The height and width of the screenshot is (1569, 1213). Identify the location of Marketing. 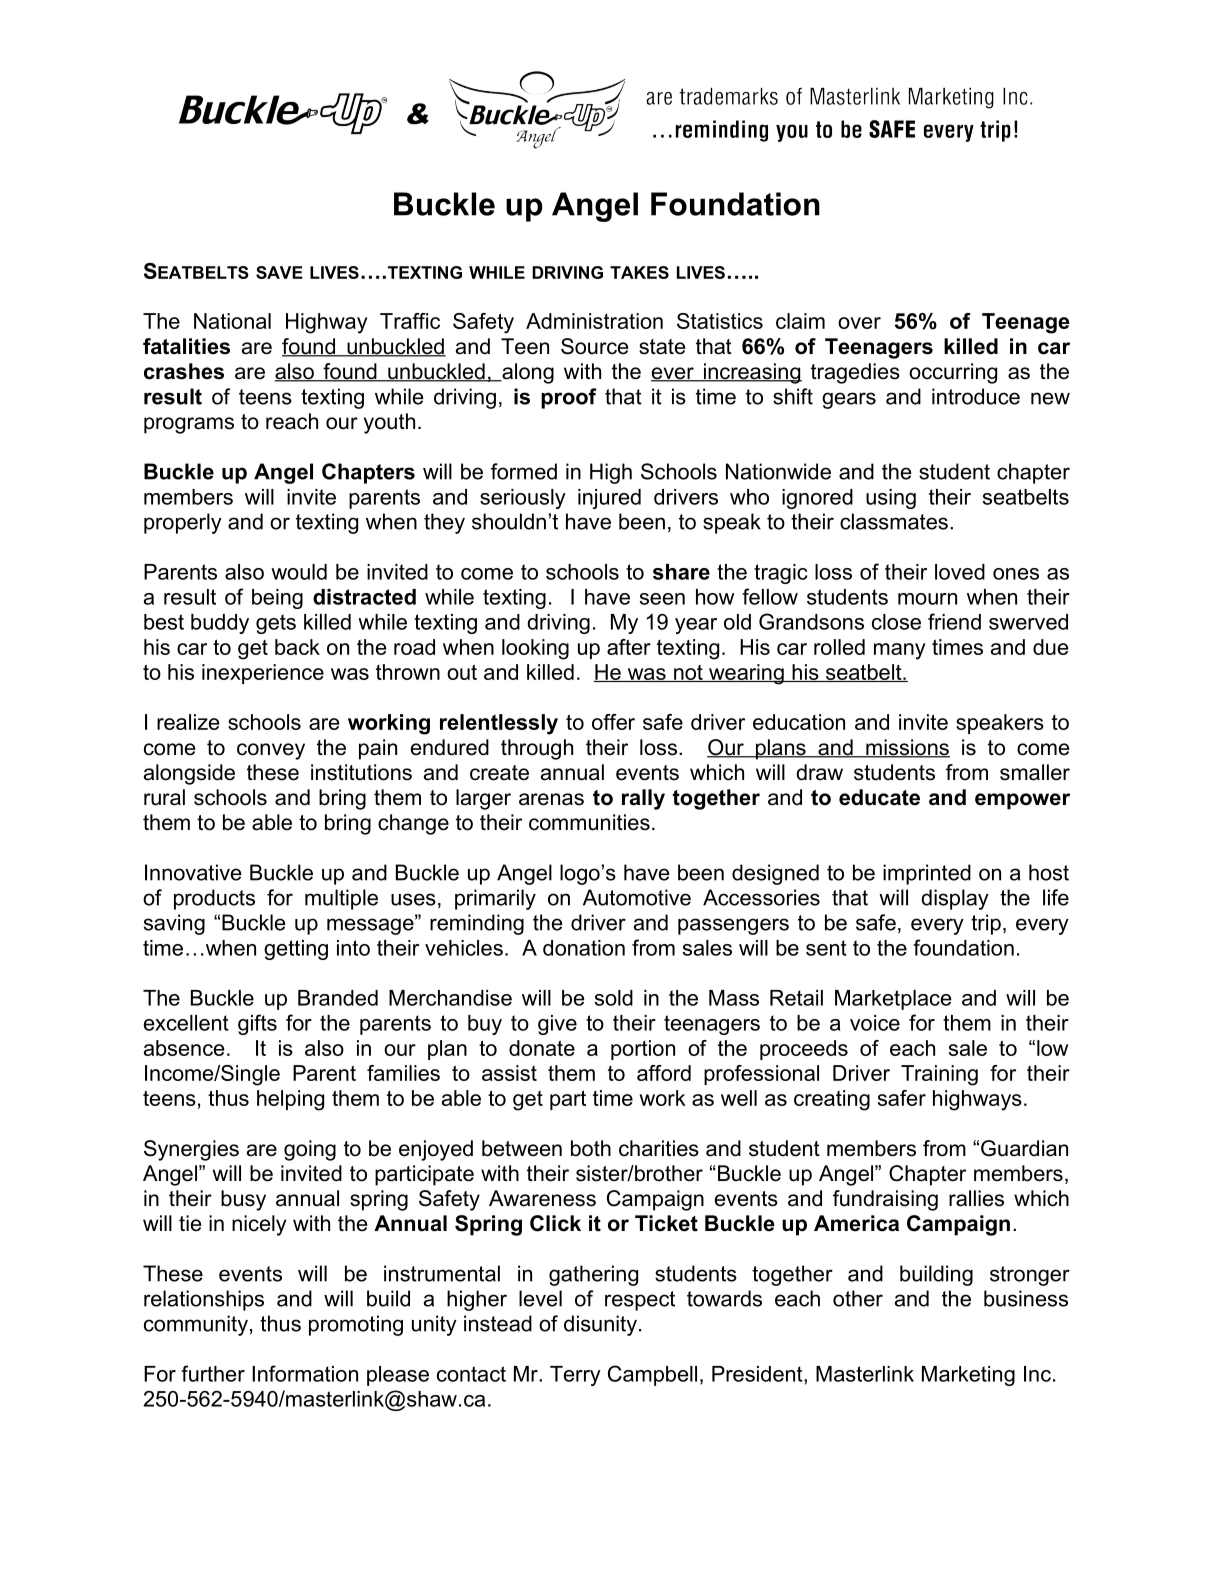
(968, 1376).
